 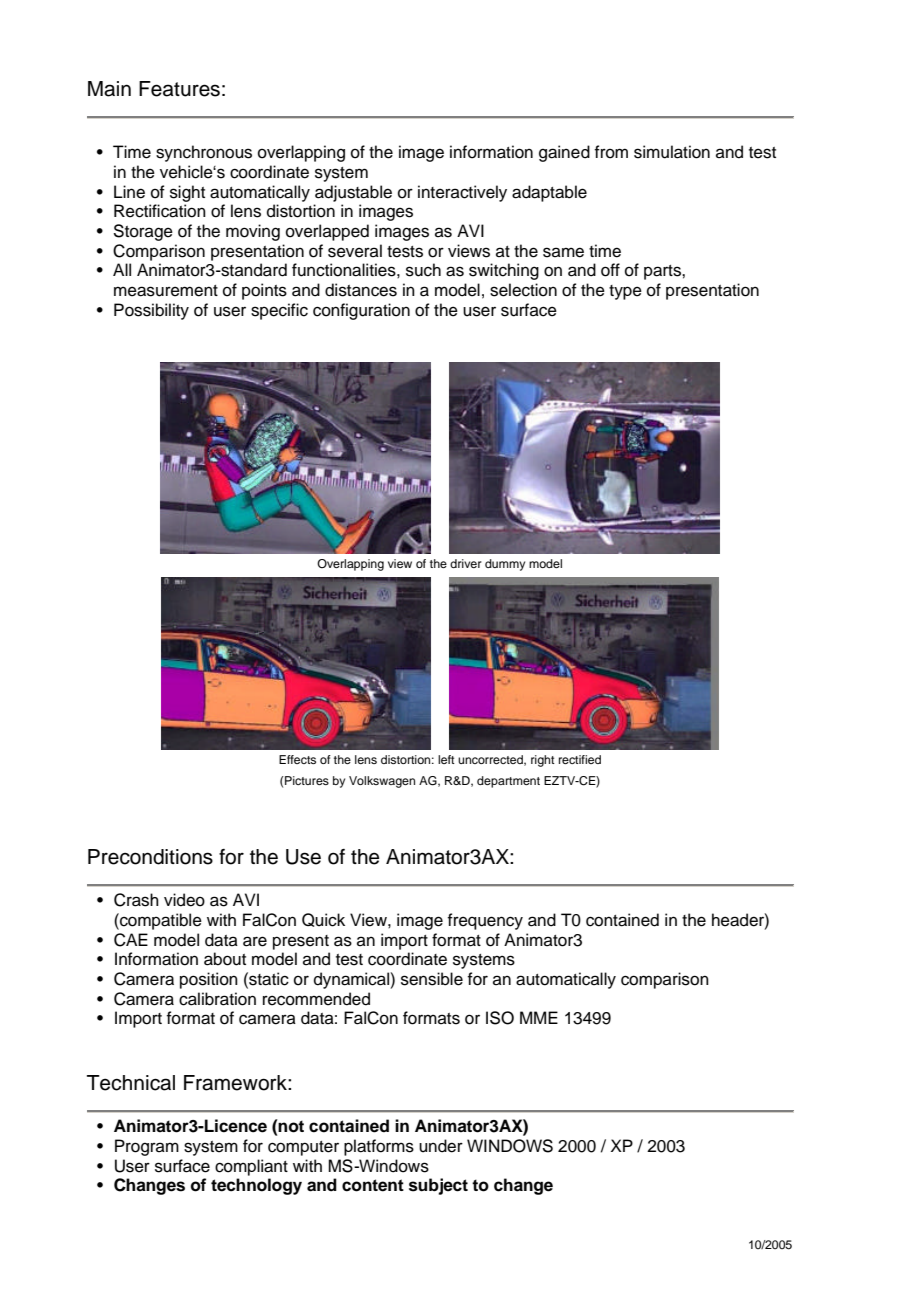 What do you see at coordinates (466, 563) in the document?
I see `driver` at bounding box center [466, 563].
